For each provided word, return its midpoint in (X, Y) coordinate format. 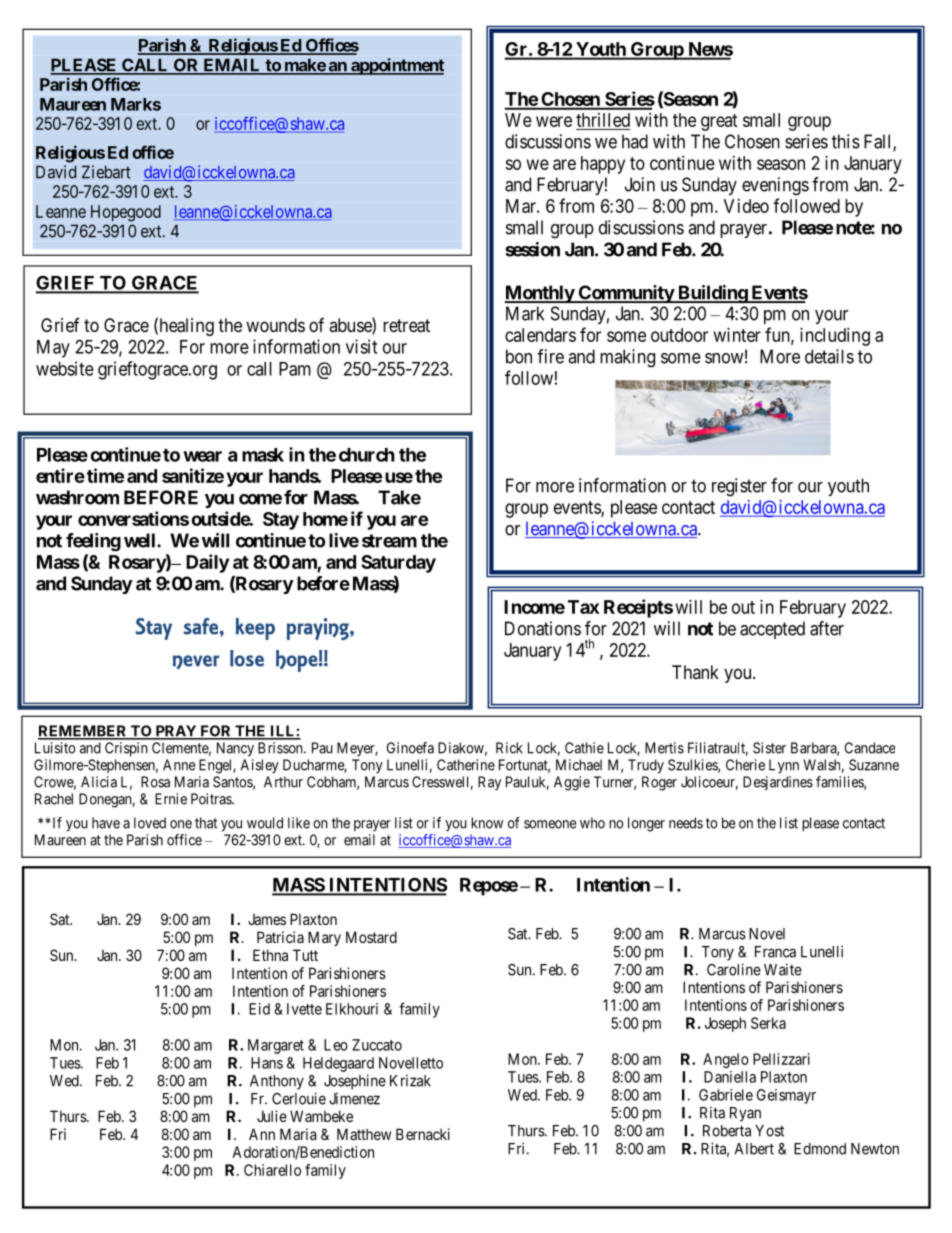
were (554, 121)
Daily (207, 563)
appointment (396, 66)
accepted (772, 630)
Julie (272, 1116)
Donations (543, 628)
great (719, 122)
